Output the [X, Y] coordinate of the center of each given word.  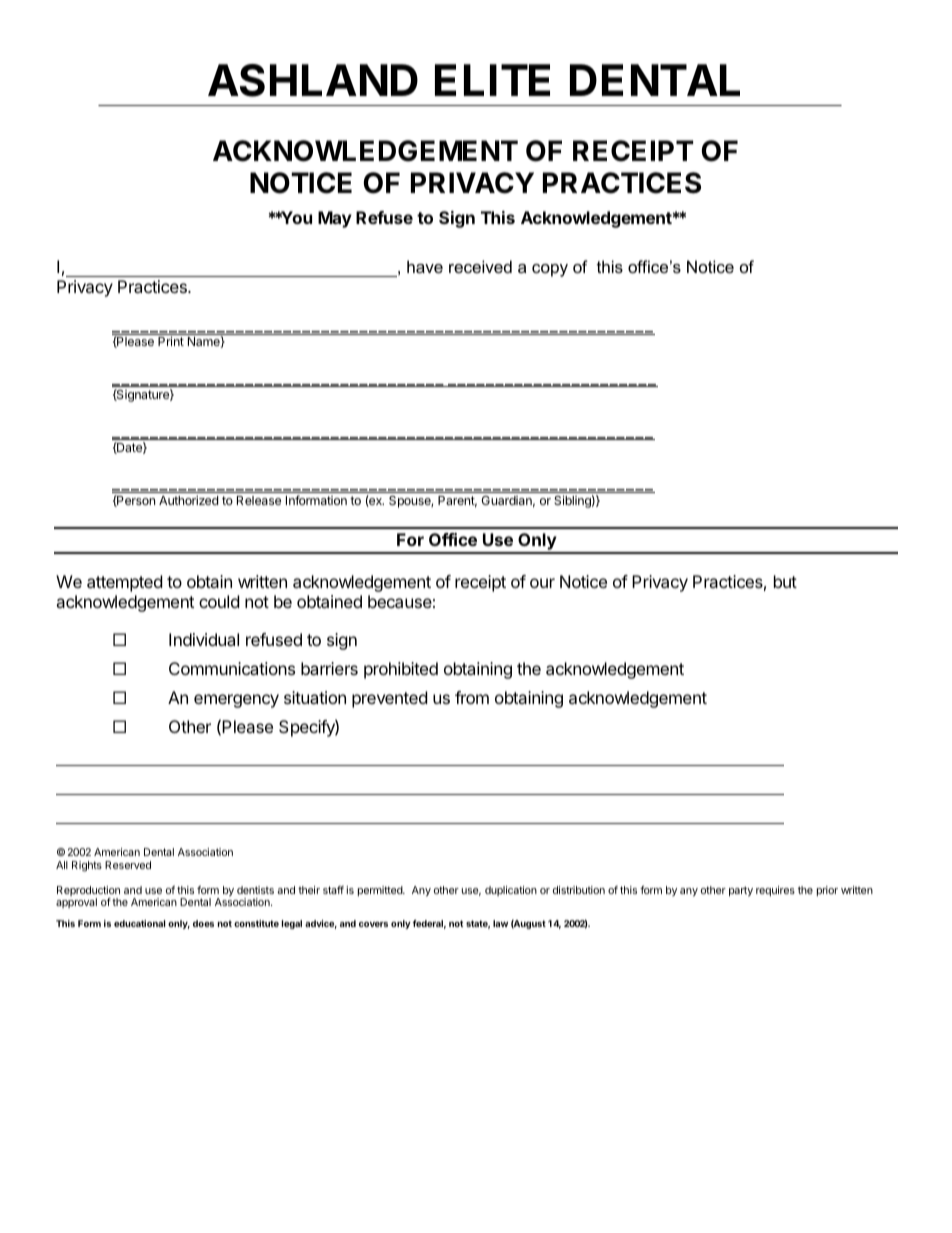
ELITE [492, 80]
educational [139, 923]
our [542, 583]
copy [550, 270]
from [472, 697]
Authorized [188, 500]
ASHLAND [313, 80]
